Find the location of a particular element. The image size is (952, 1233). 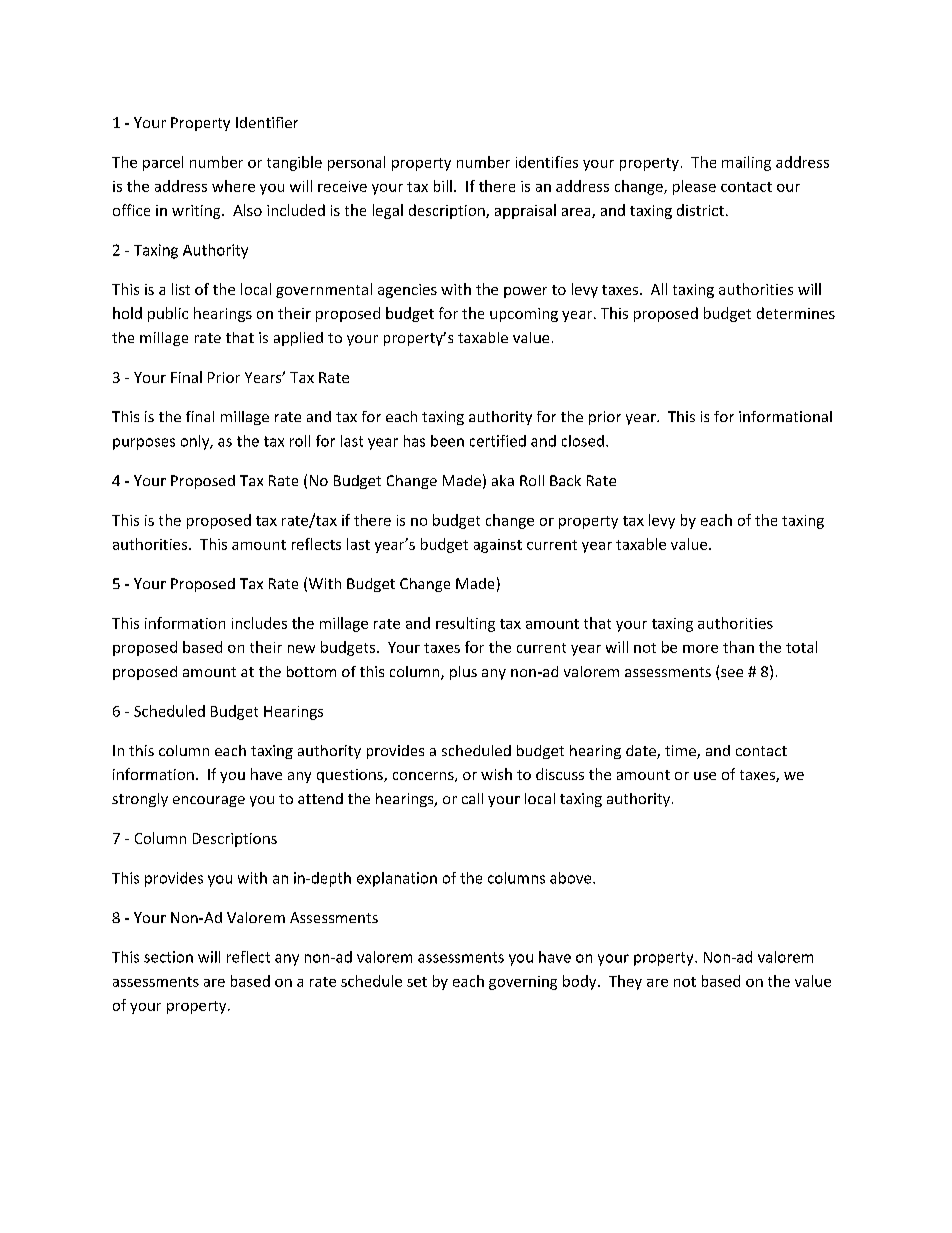

against is located at coordinates (498, 546).
